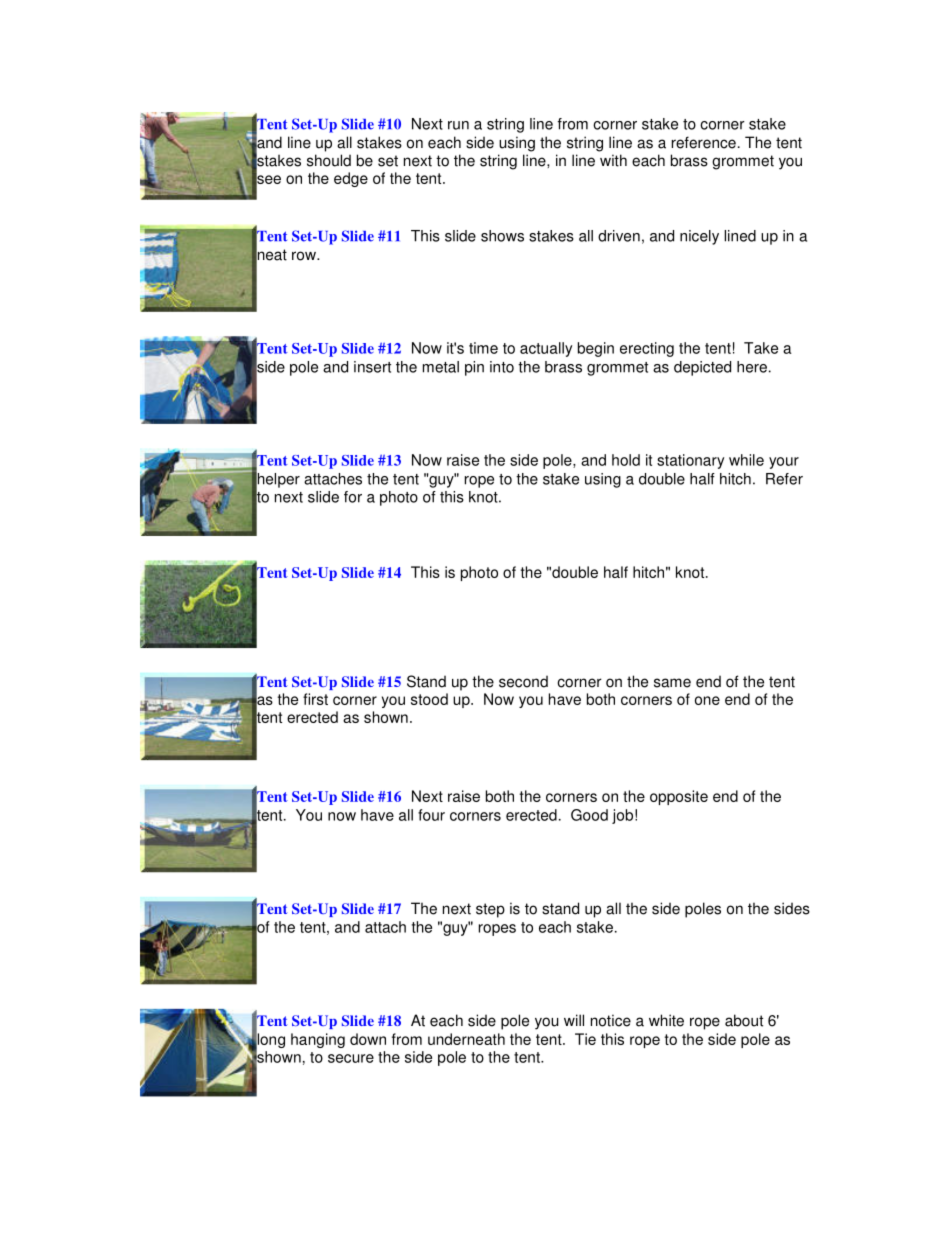 The image size is (952, 1233). What do you see at coordinates (353, 497) in the page?
I see `for` at bounding box center [353, 497].
